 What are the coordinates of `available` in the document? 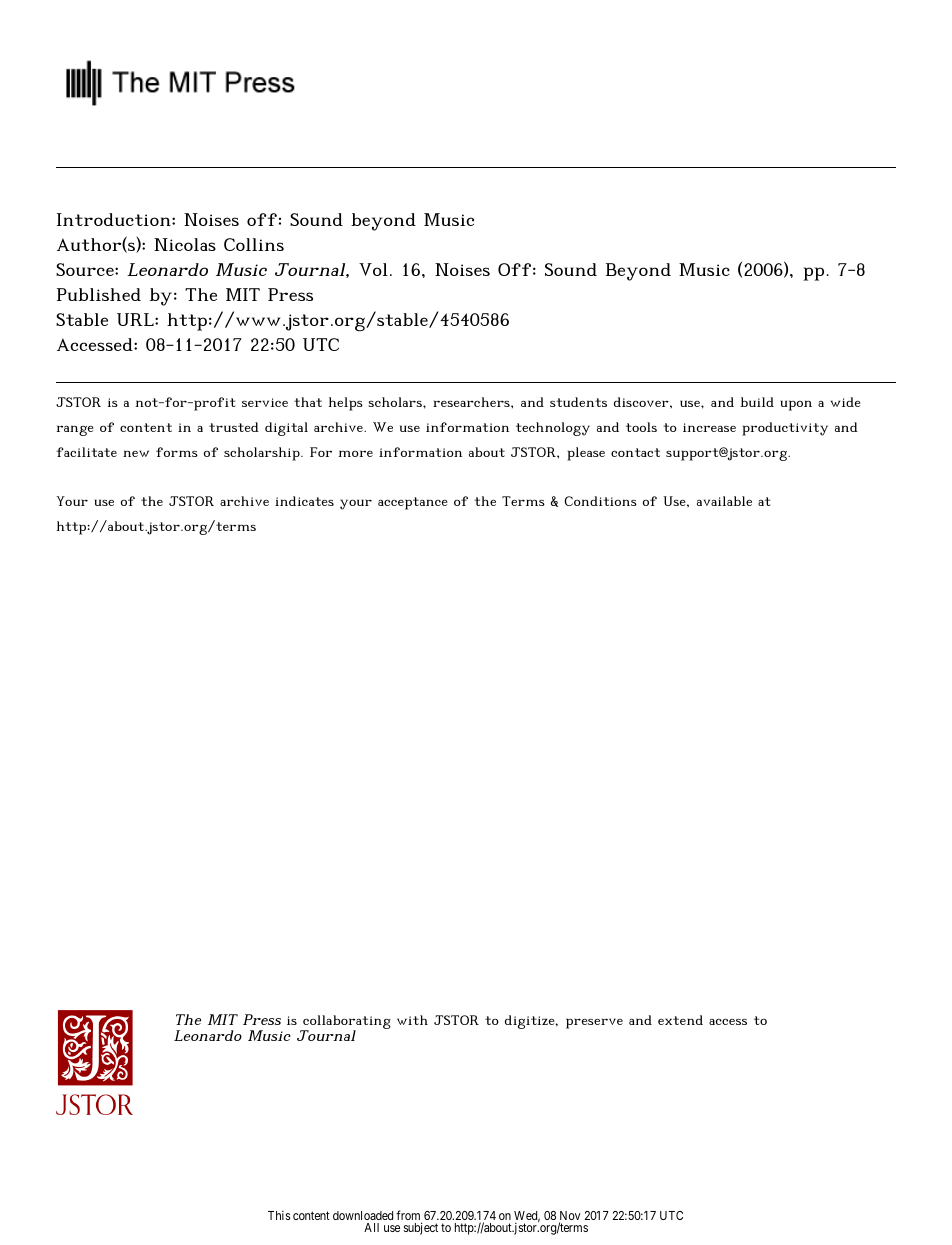 It's located at (724, 501).
